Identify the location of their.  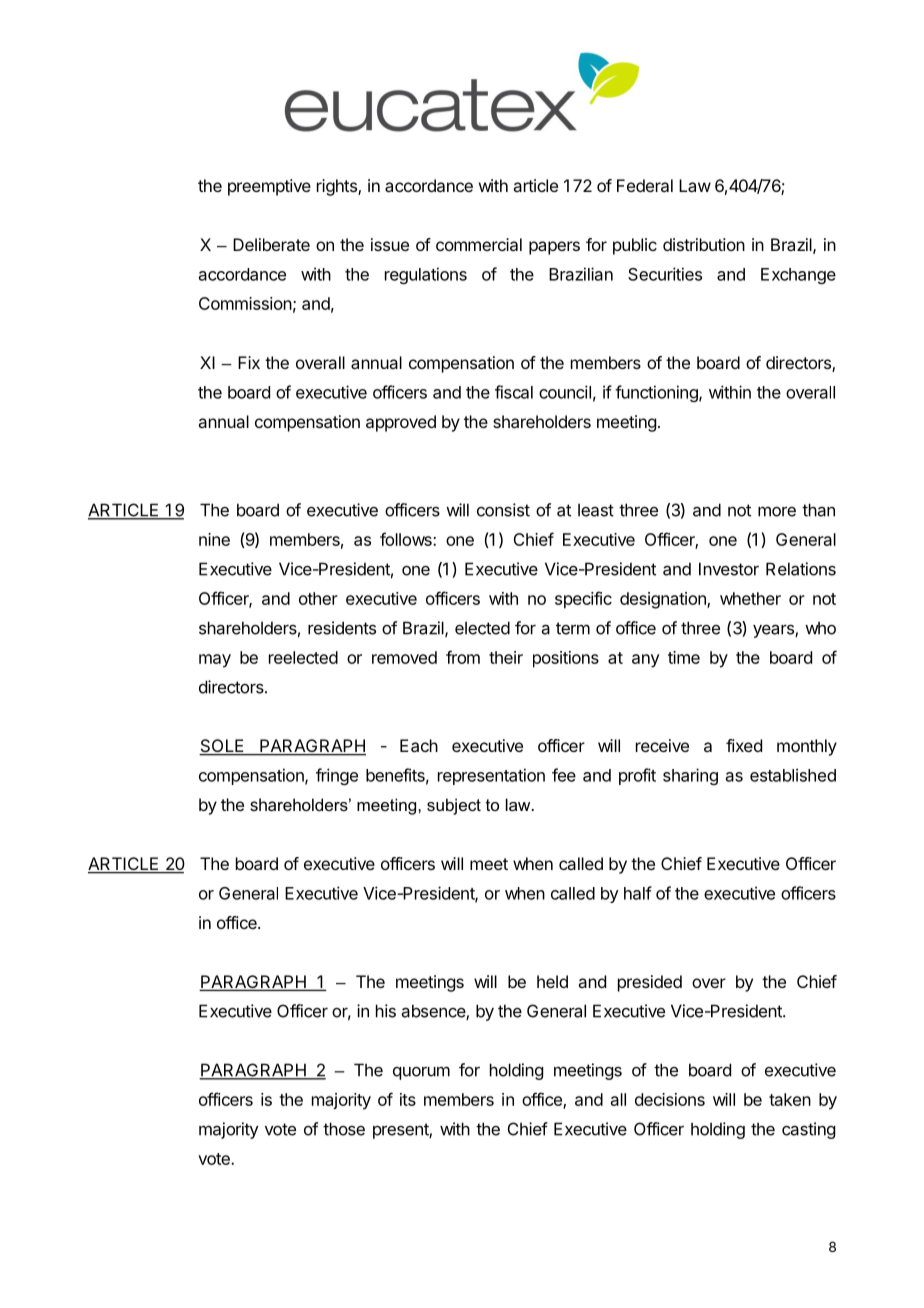
(506, 657).
